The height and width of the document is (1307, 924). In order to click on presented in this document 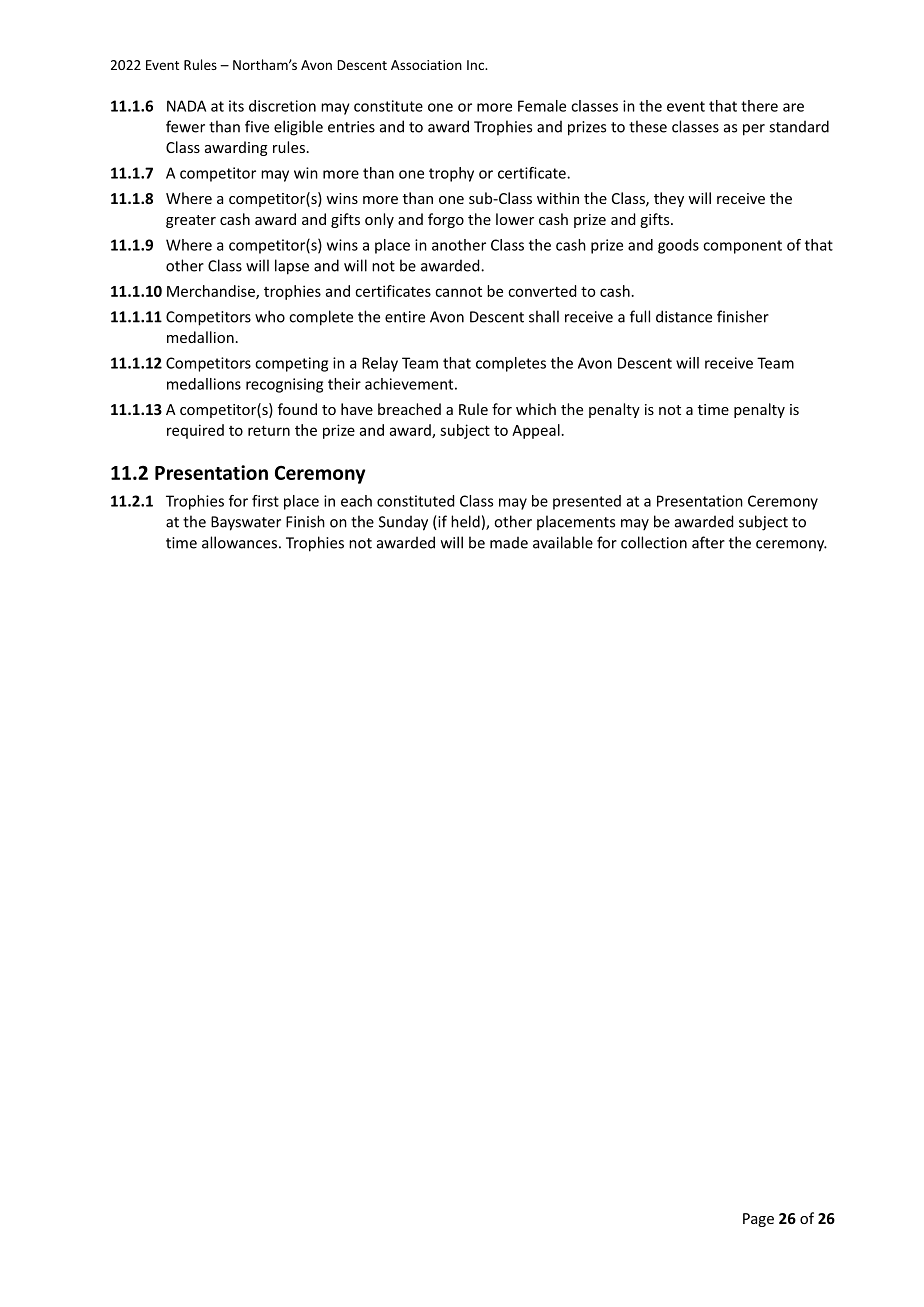, I will do `click(587, 502)`.
